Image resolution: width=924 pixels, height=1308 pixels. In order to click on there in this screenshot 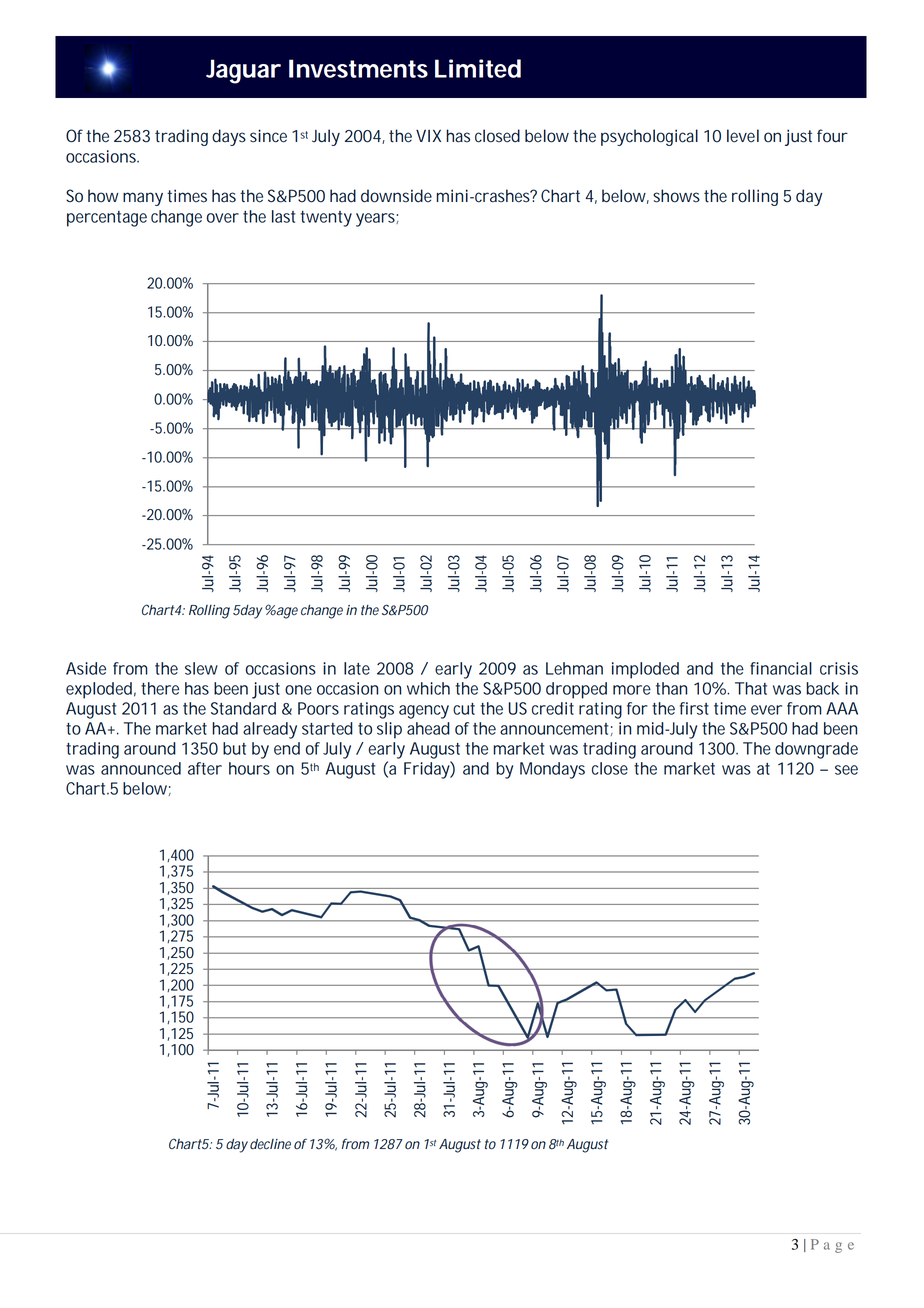, I will do `click(160, 688)`.
